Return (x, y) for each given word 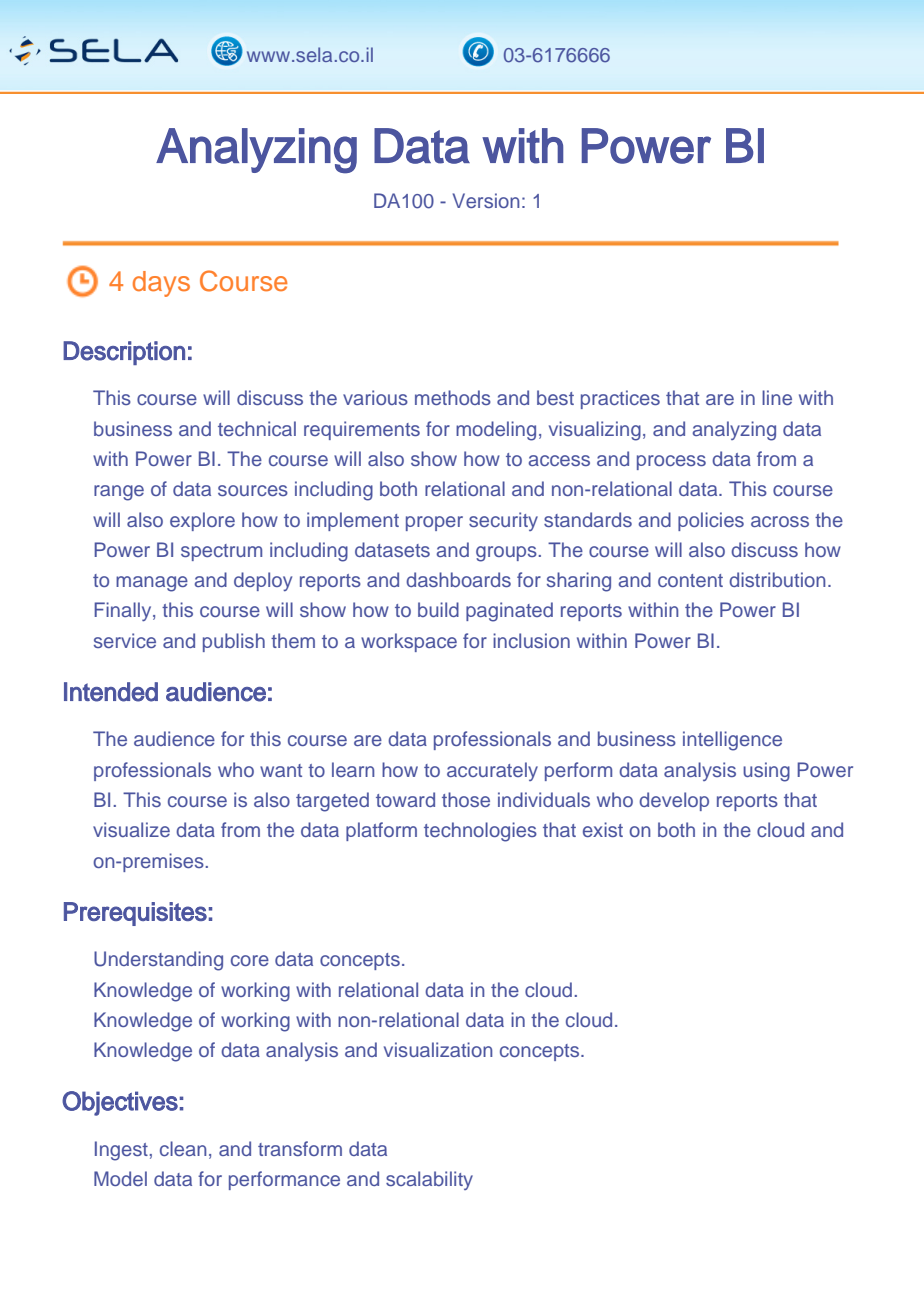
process (671, 462)
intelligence (732, 741)
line (777, 397)
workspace (409, 642)
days (161, 284)
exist (603, 829)
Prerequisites (135, 914)
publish (234, 642)
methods (453, 397)
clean (183, 1148)
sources (253, 490)
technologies (480, 832)
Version (486, 200)
